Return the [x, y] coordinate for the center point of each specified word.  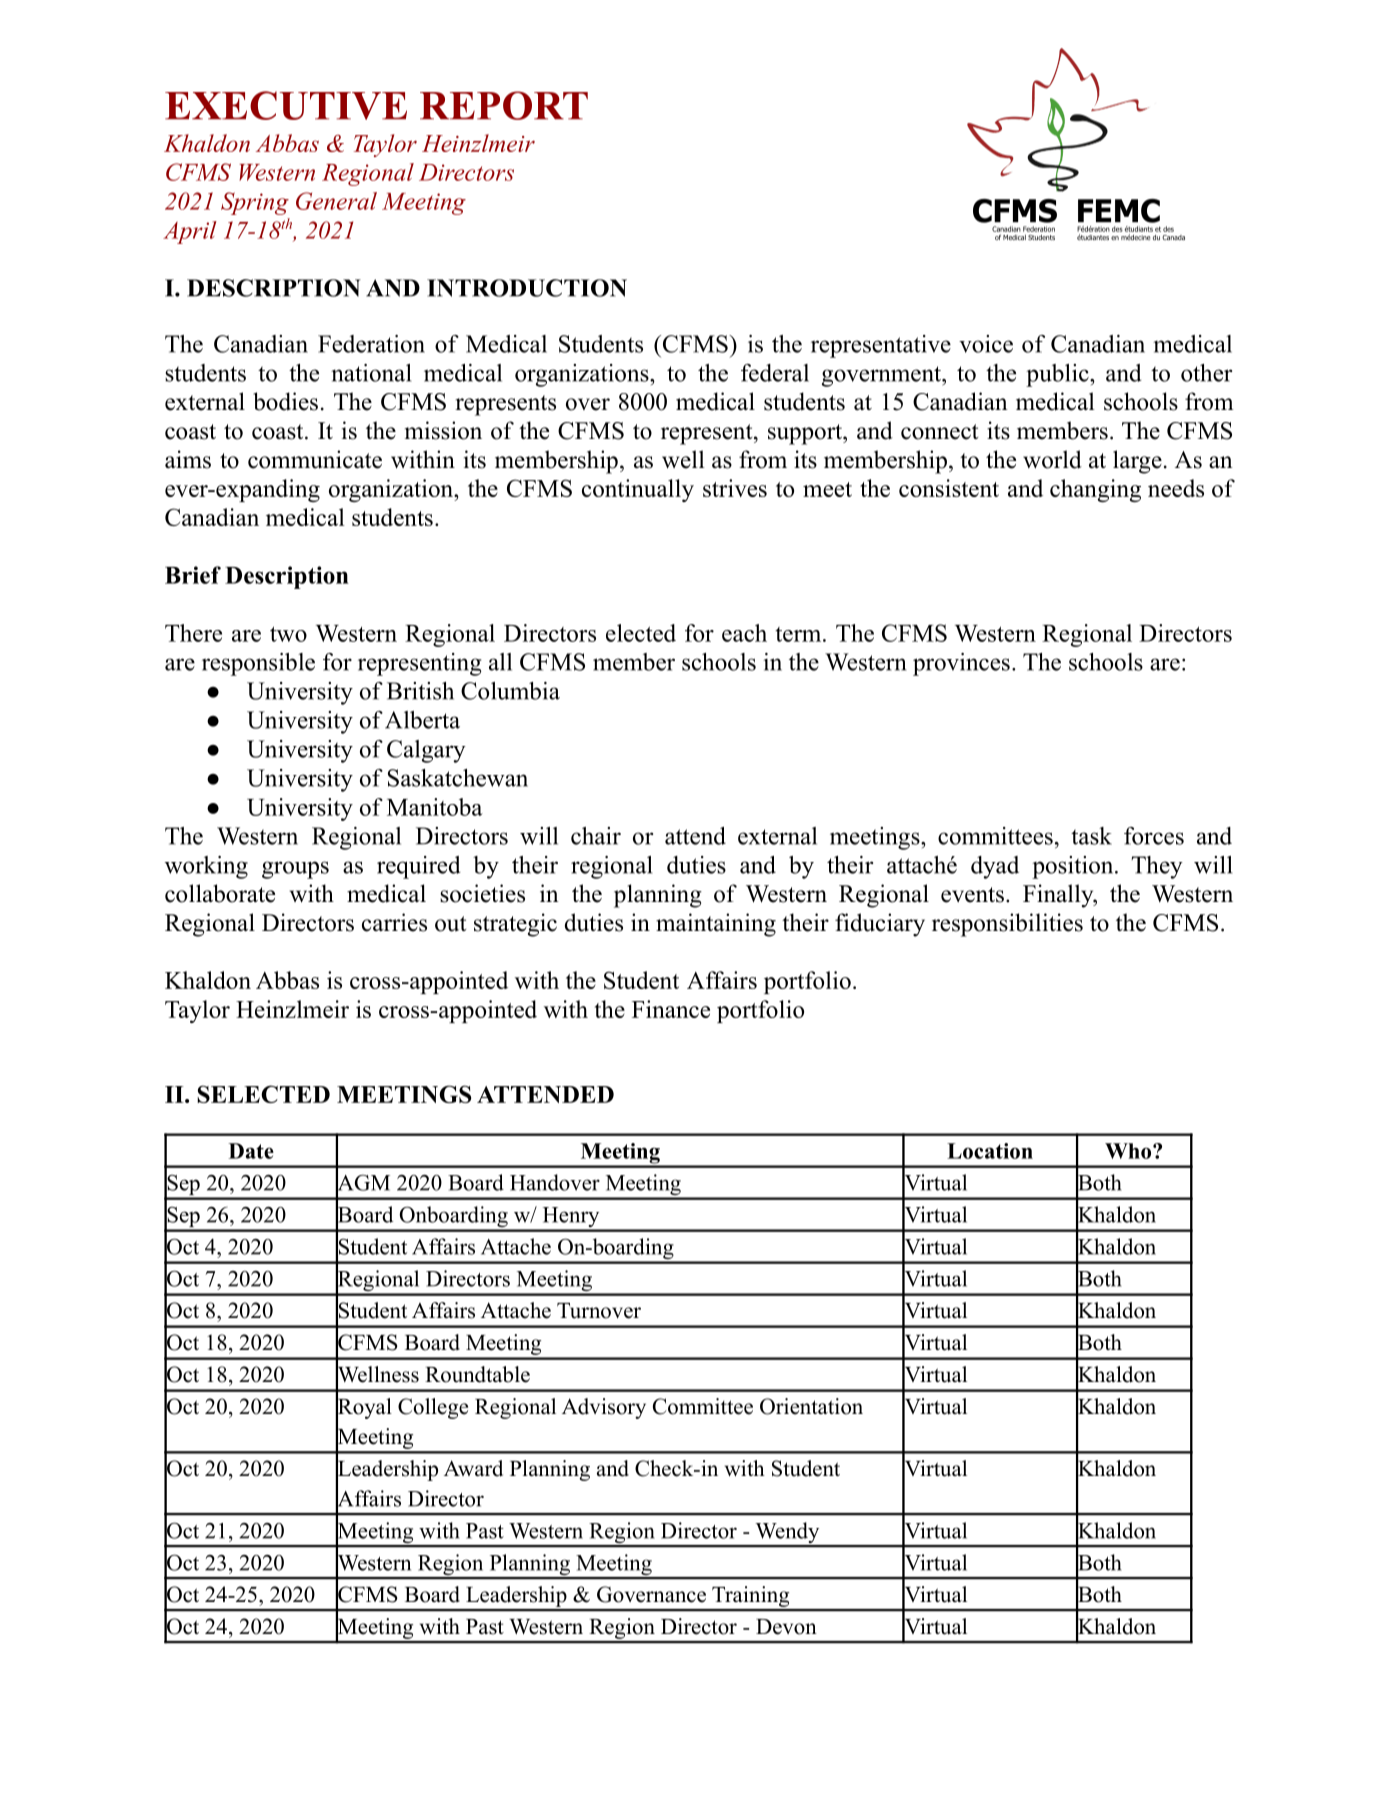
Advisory [604, 1408]
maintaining [716, 925]
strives [735, 488]
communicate [315, 459]
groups [295, 870]
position [1074, 867]
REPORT [504, 105]
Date [251, 1151]
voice [986, 344]
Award [473, 1468]
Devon [786, 1627]
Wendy [787, 1534]
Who [1129, 1151]
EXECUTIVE [286, 105]
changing [1095, 490]
